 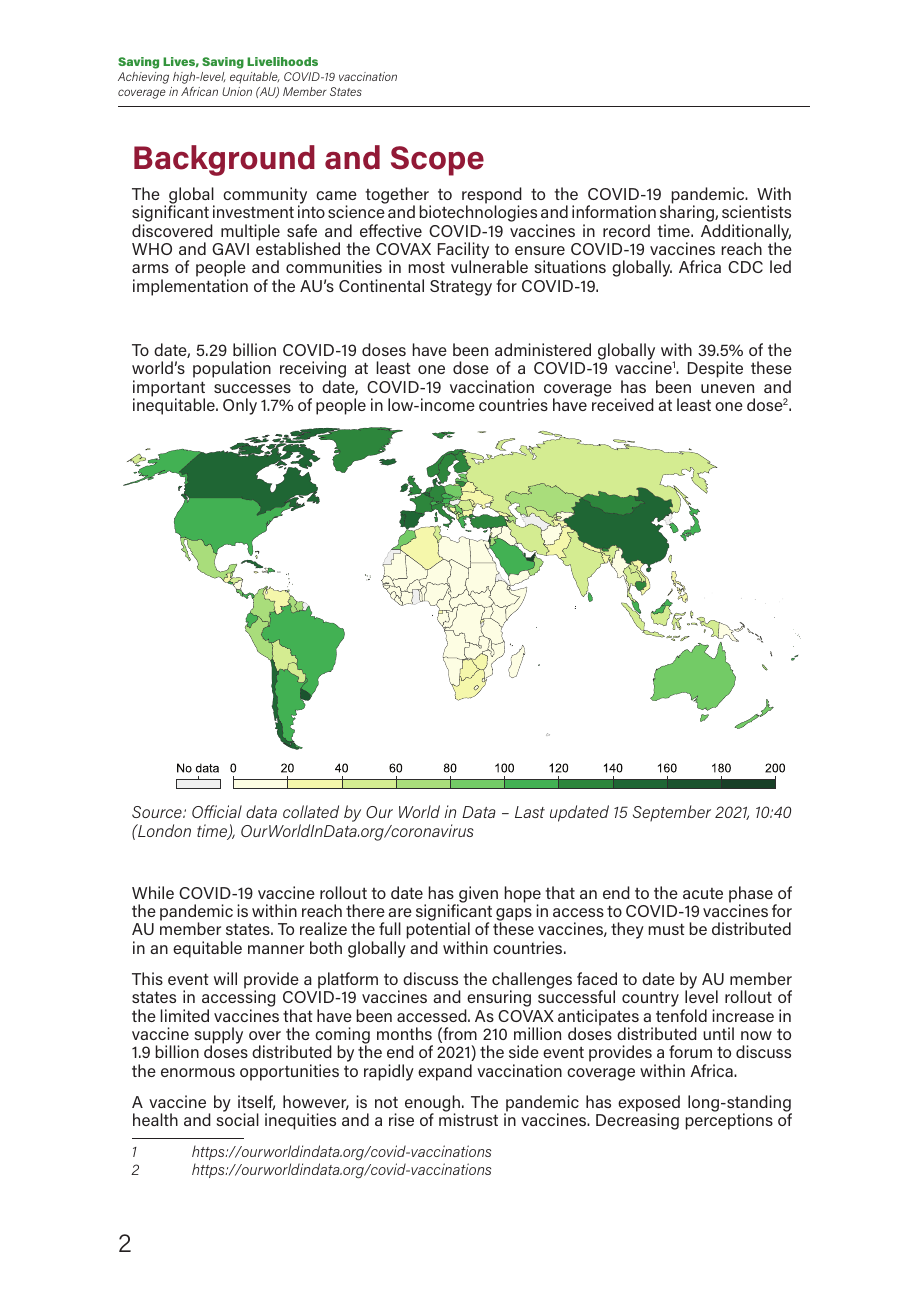 What do you see at coordinates (237, 91) in the screenshot?
I see `Union` at bounding box center [237, 91].
